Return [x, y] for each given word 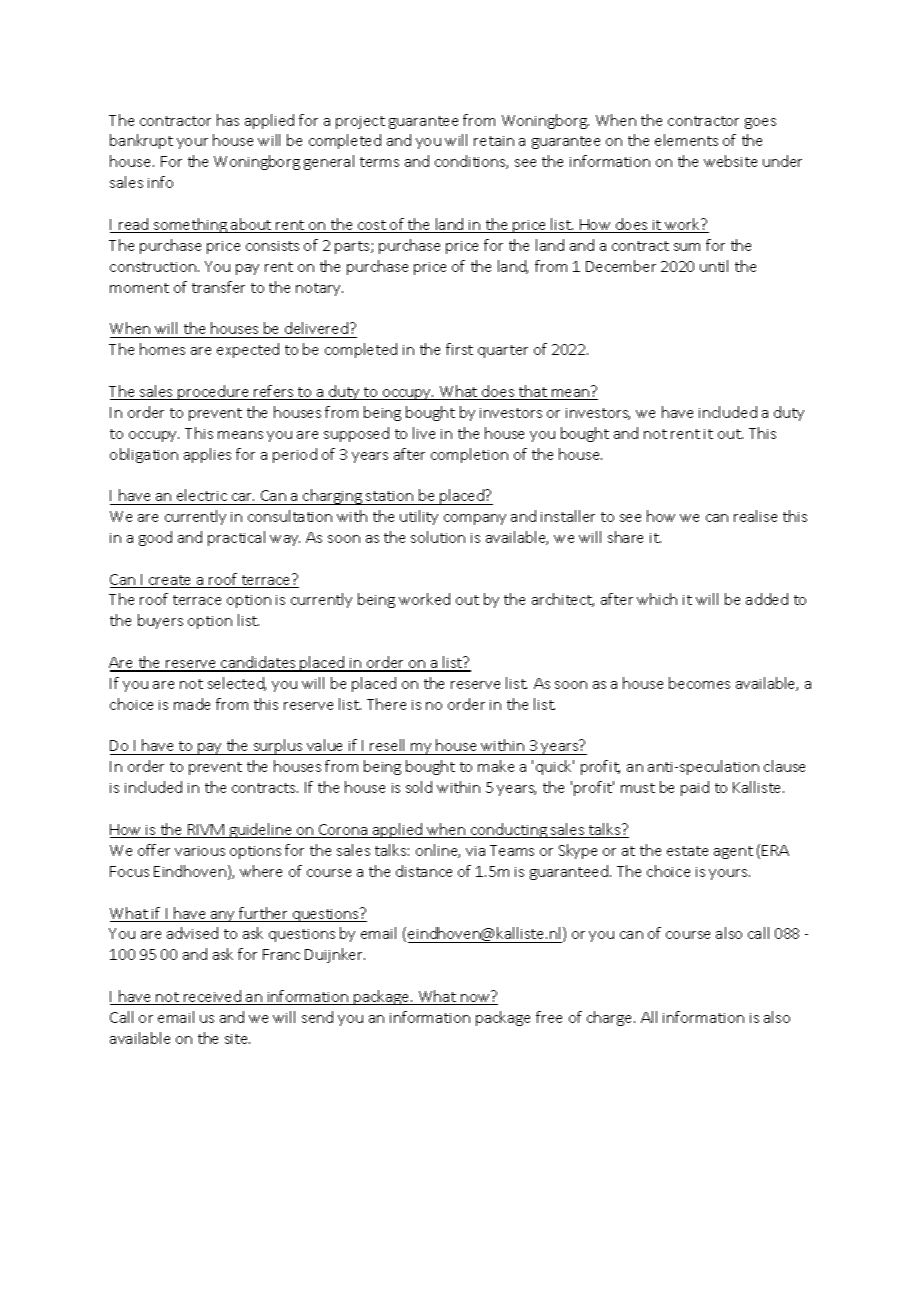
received [212, 997]
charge [611, 1018]
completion [469, 455]
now [475, 999]
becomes [699, 683]
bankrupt [141, 141]
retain [494, 141]
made [192, 704]
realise [755, 516]
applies [207, 455]
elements [686, 140]
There [386, 704]
